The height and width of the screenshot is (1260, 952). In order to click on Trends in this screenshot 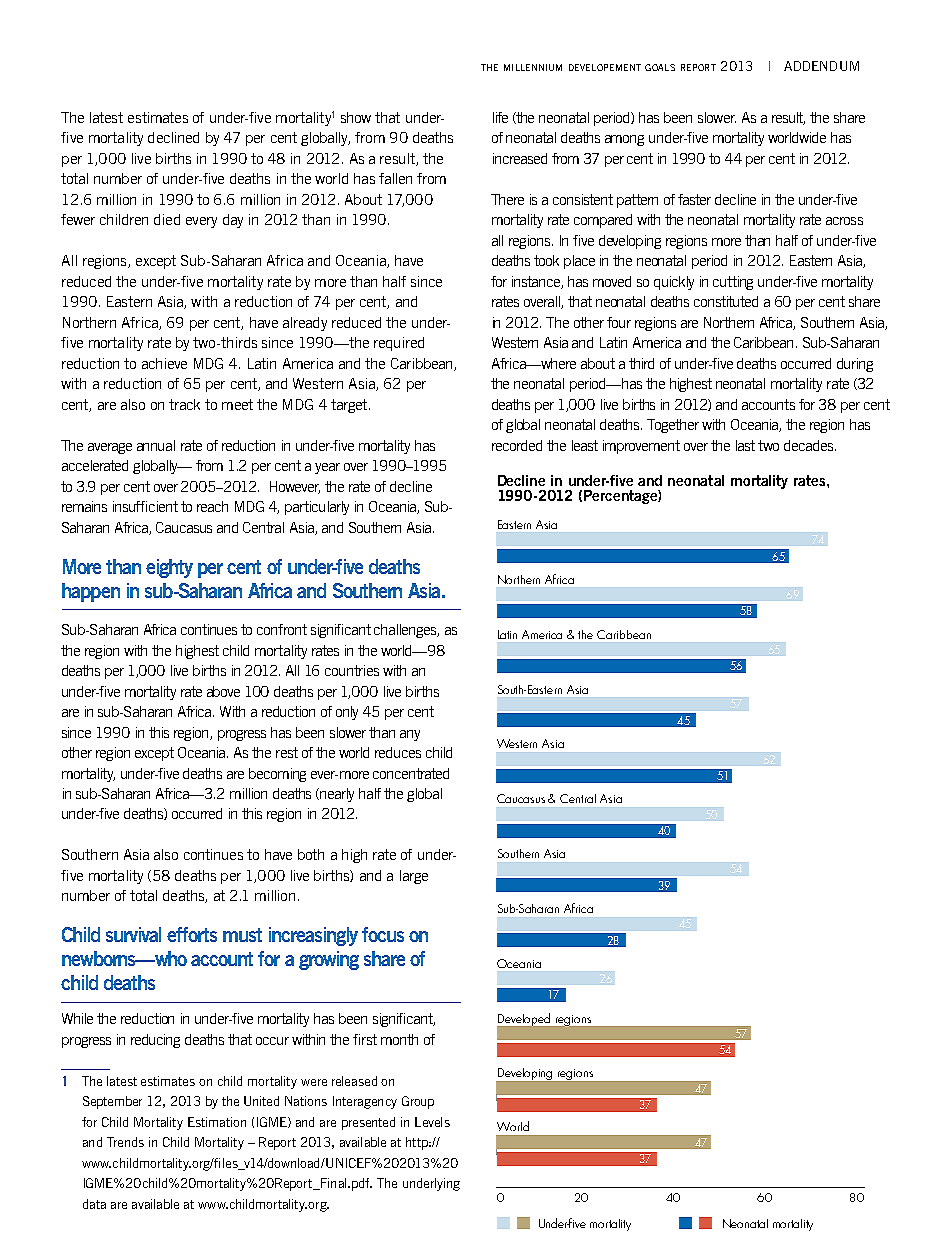, I will do `click(125, 1142)`.
